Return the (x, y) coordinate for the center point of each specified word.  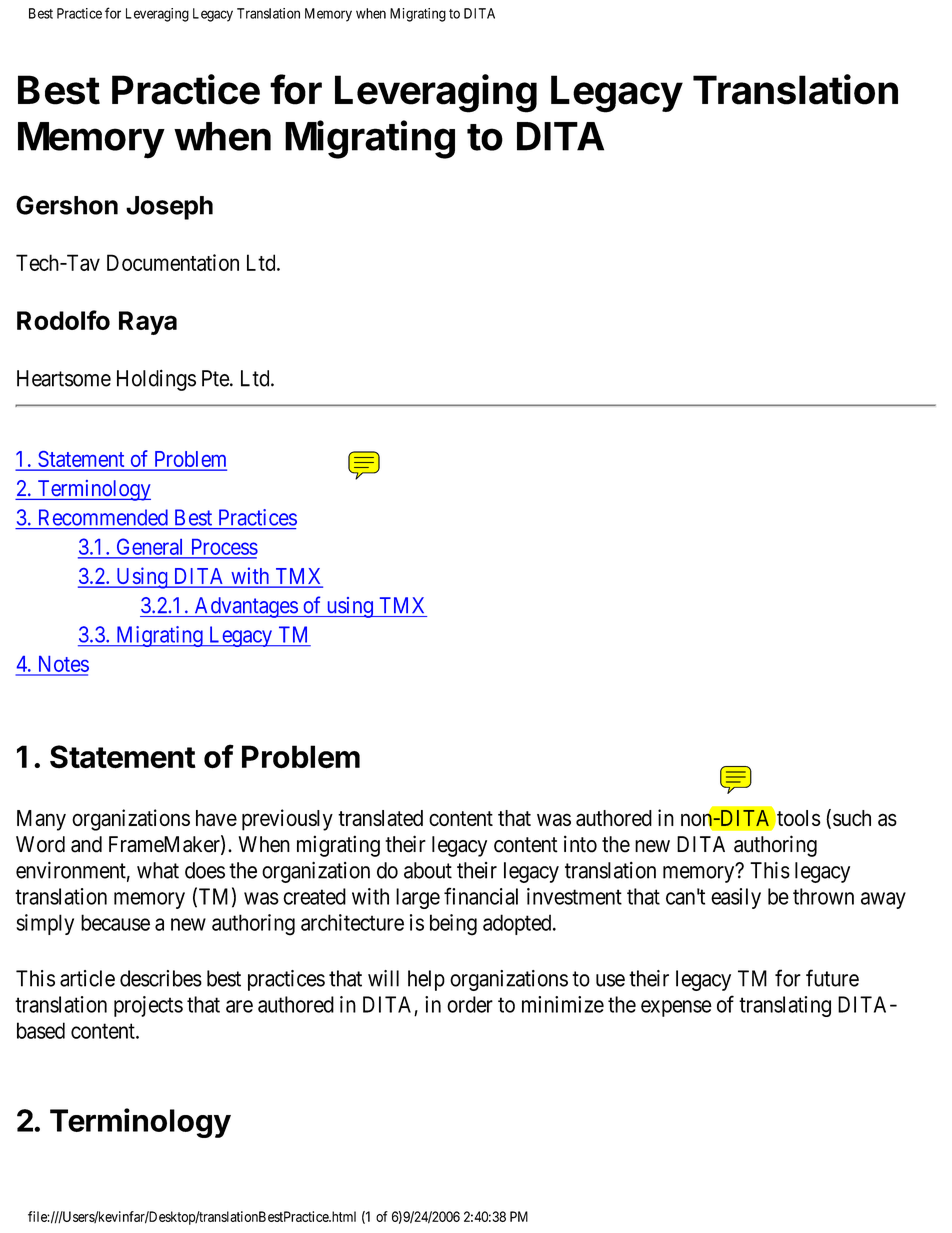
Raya (148, 323)
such (852, 818)
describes (161, 978)
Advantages (245, 607)
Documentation (173, 262)
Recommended (103, 517)
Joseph (169, 208)
